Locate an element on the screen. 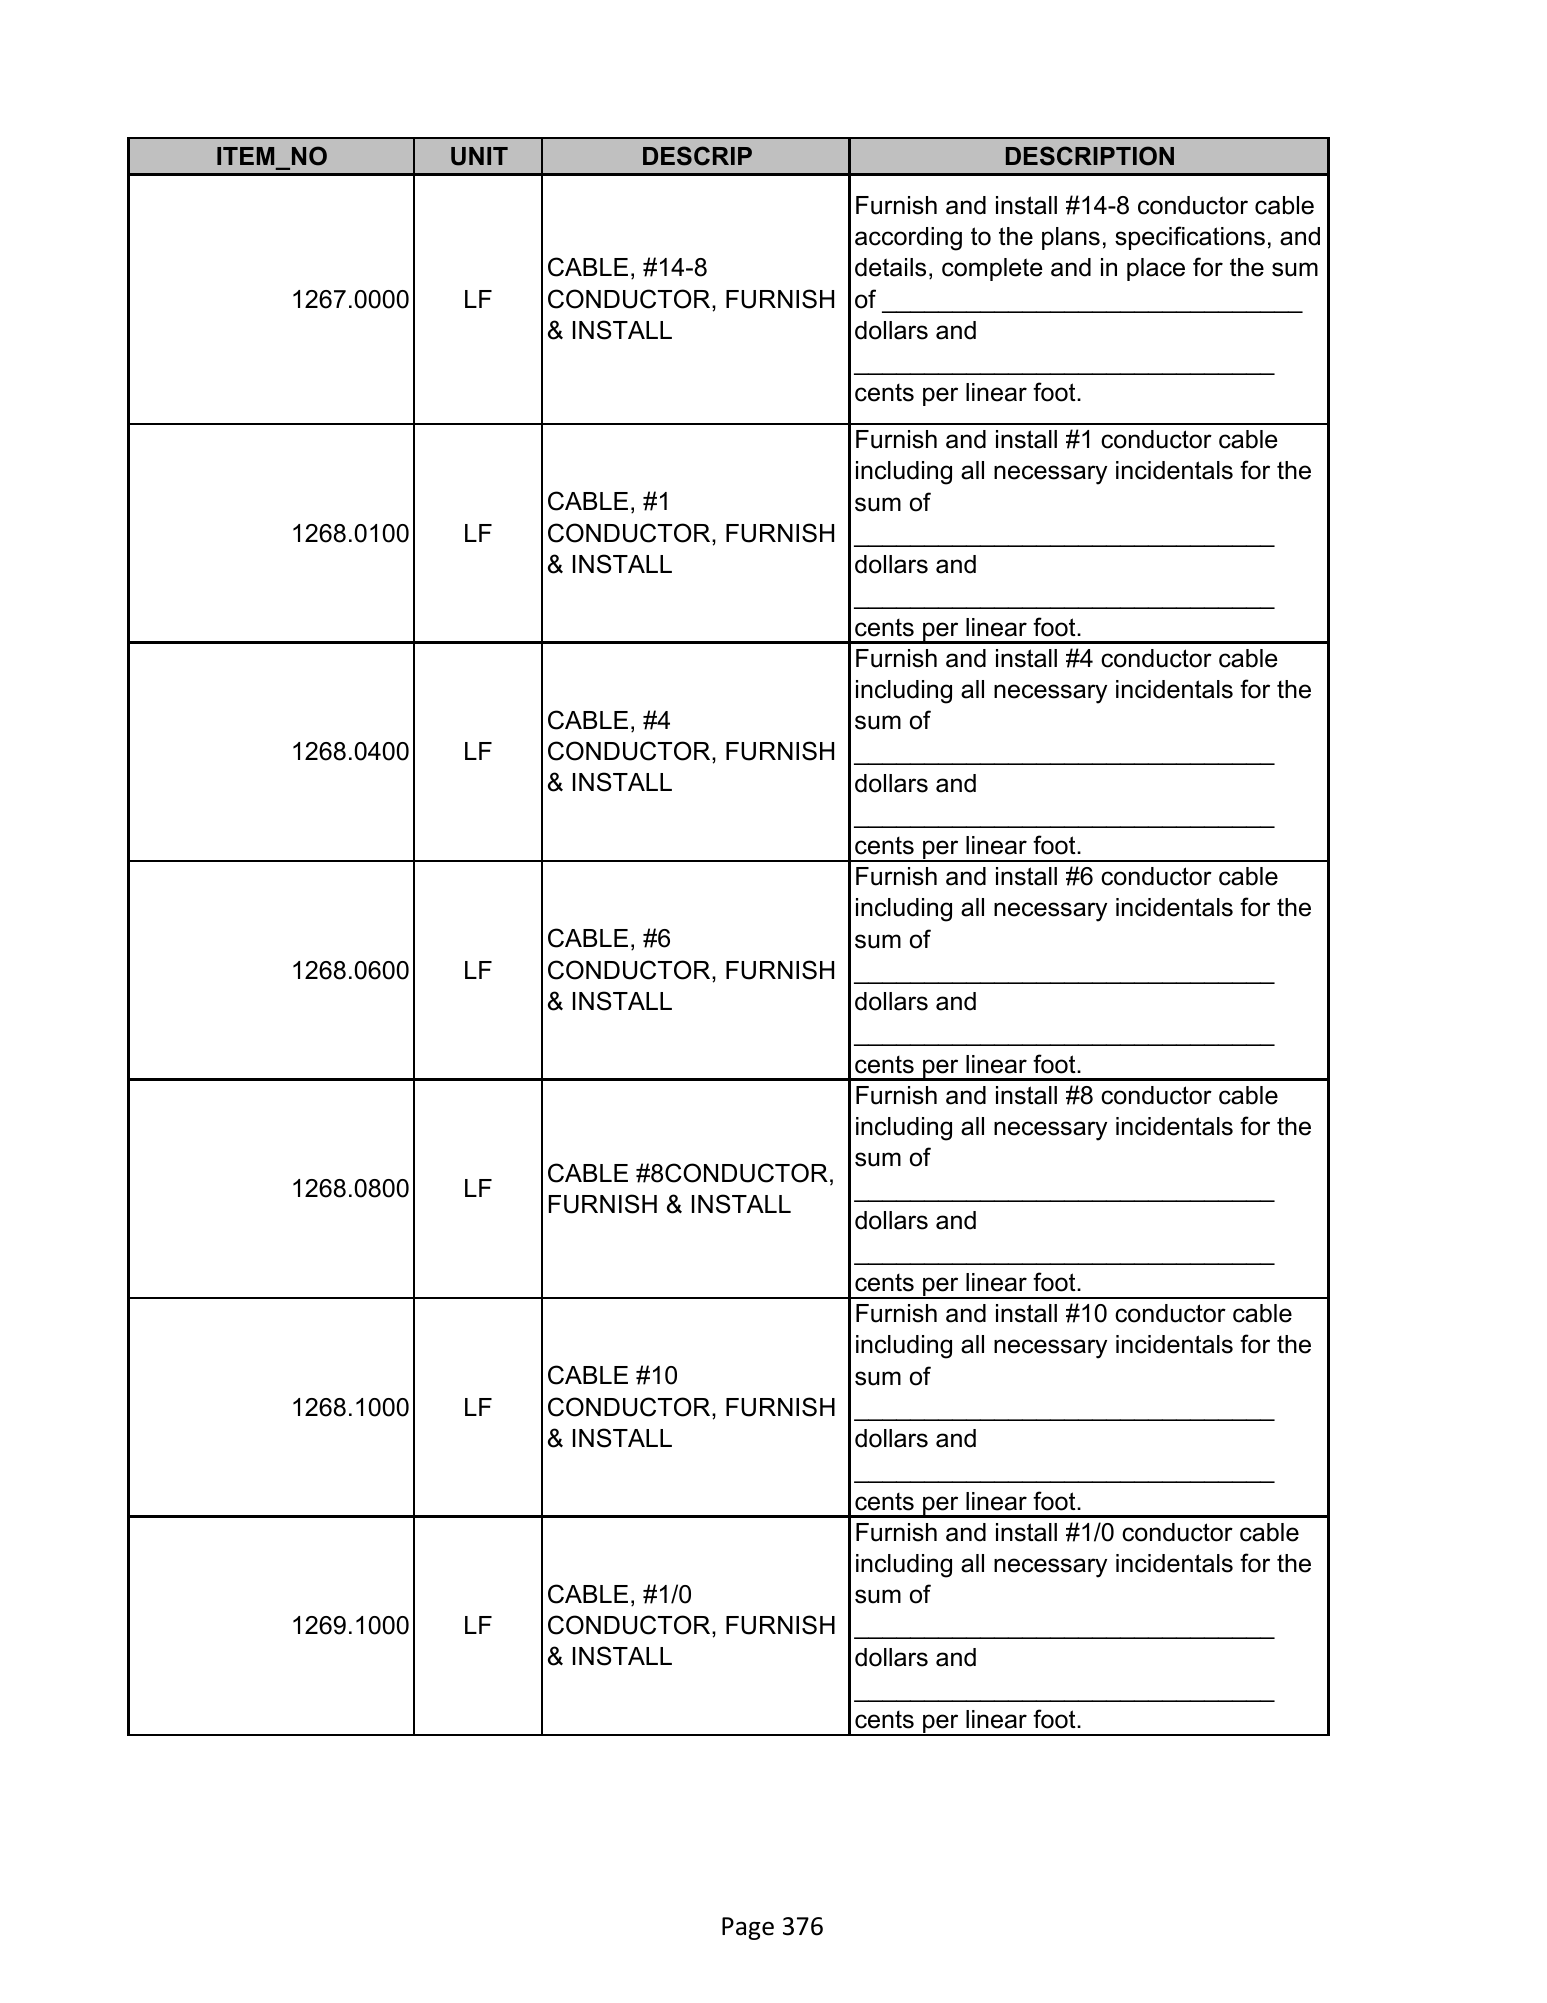  details is located at coordinates (890, 267).
